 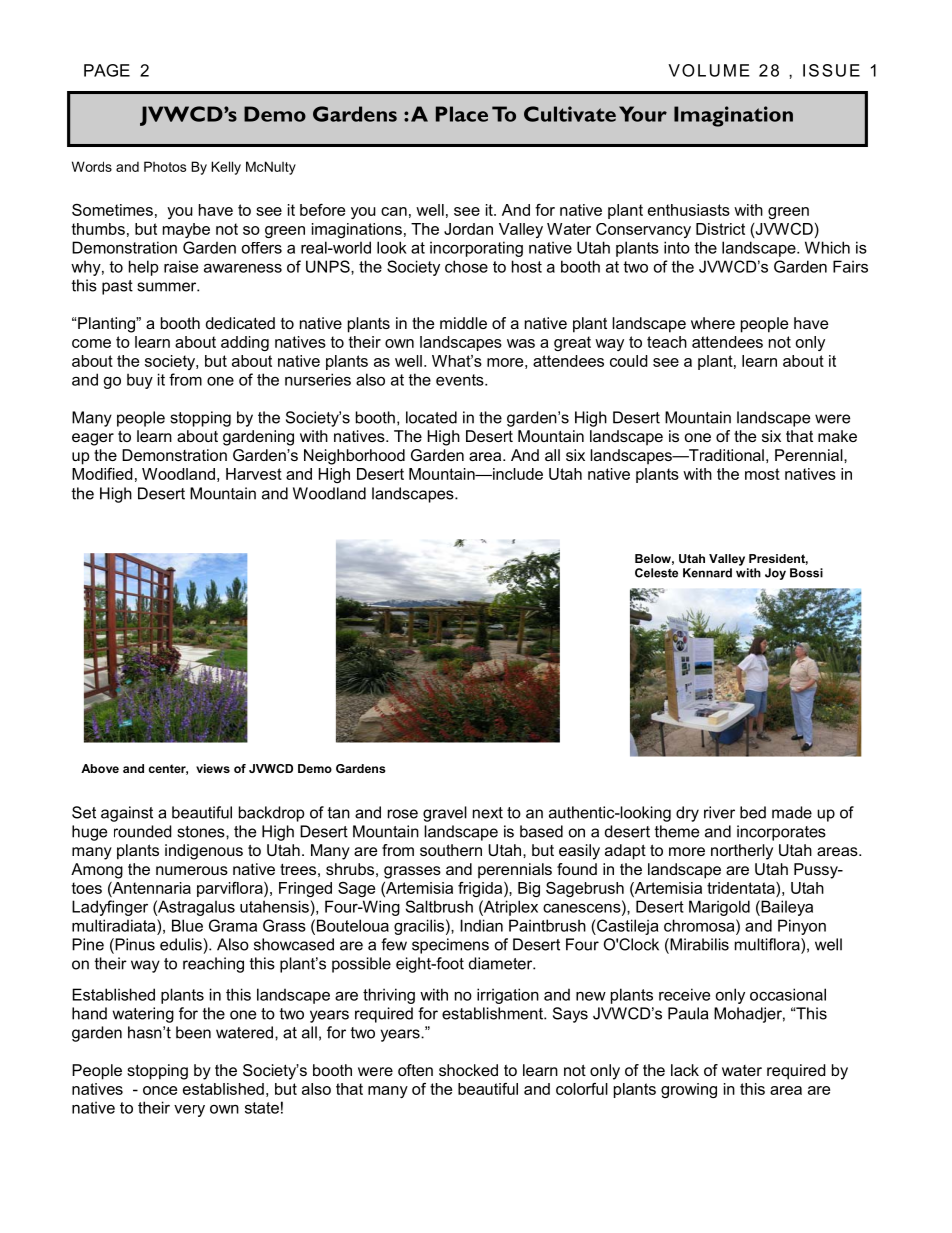 What do you see at coordinates (102, 474) in the screenshot?
I see `Modified` at bounding box center [102, 474].
